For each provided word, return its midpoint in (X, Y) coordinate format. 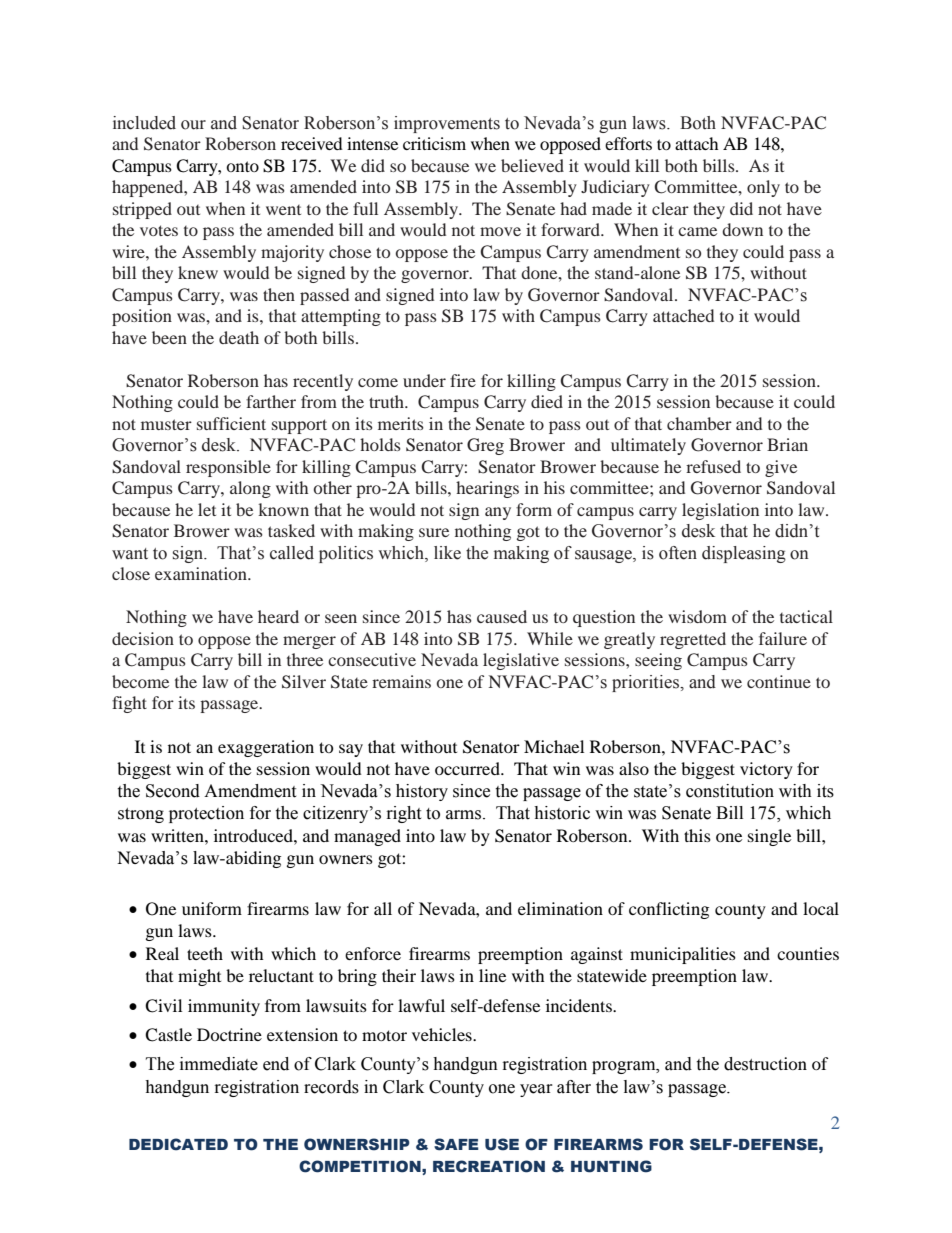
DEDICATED (178, 1144)
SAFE (456, 1144)
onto (242, 166)
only (763, 188)
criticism (434, 143)
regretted (693, 640)
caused (502, 616)
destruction (765, 1064)
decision (143, 638)
